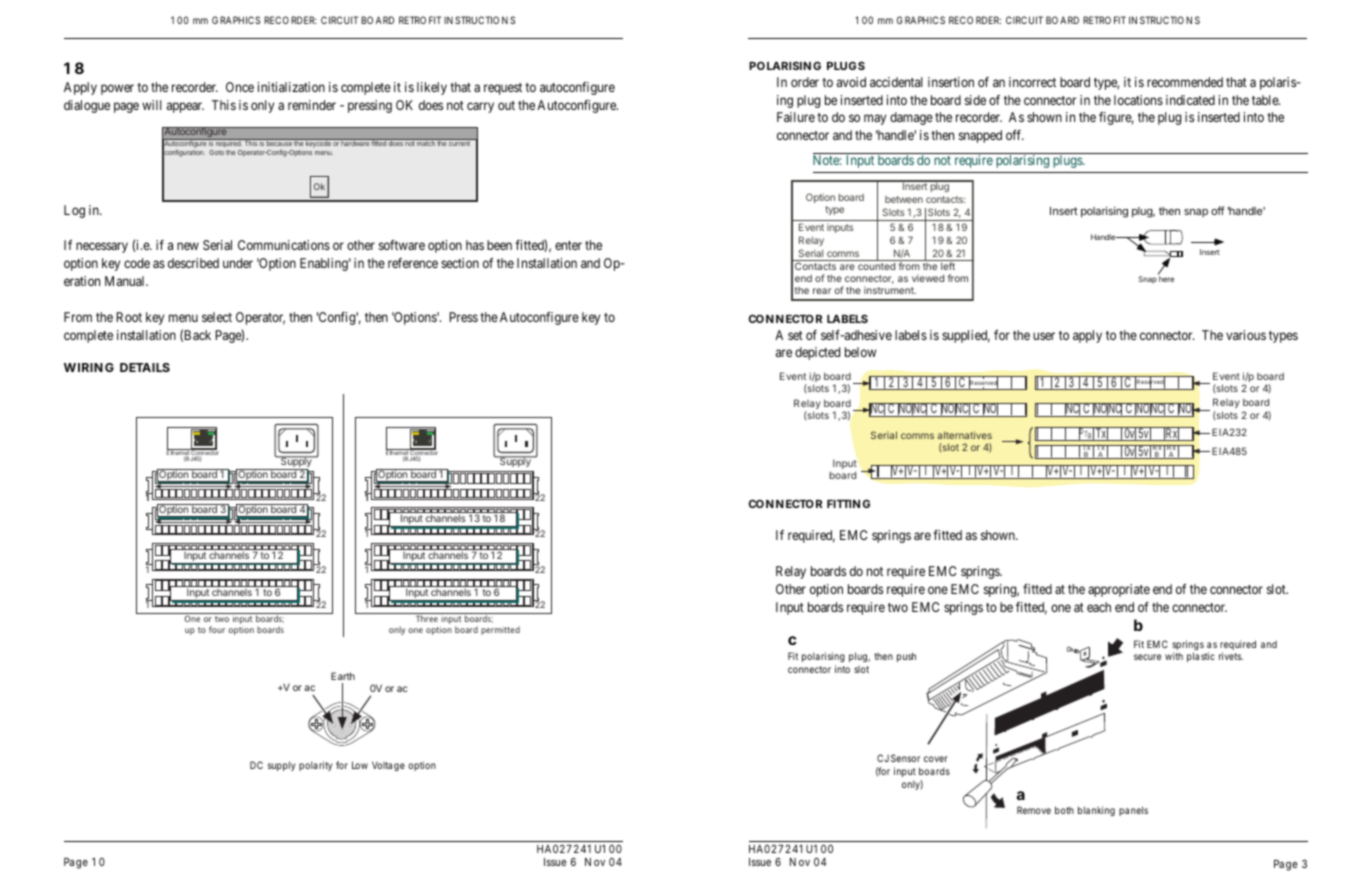 Image resolution: width=1372 pixels, height=887 pixels. I want to click on blanking, so click(1096, 811).
